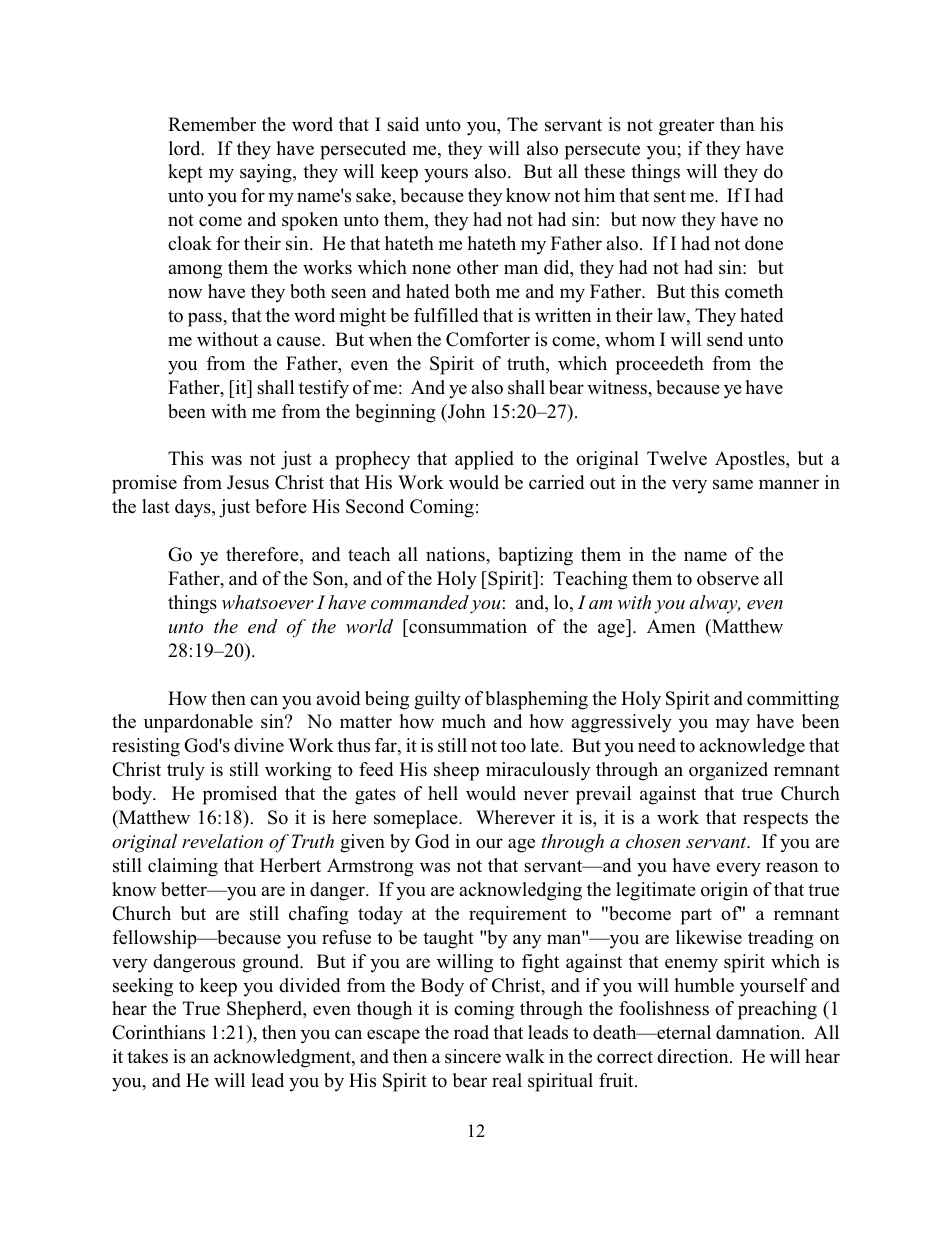 The height and width of the page is (1233, 952). Describe the element at coordinates (186, 148) in the page. I see `lord` at that location.
